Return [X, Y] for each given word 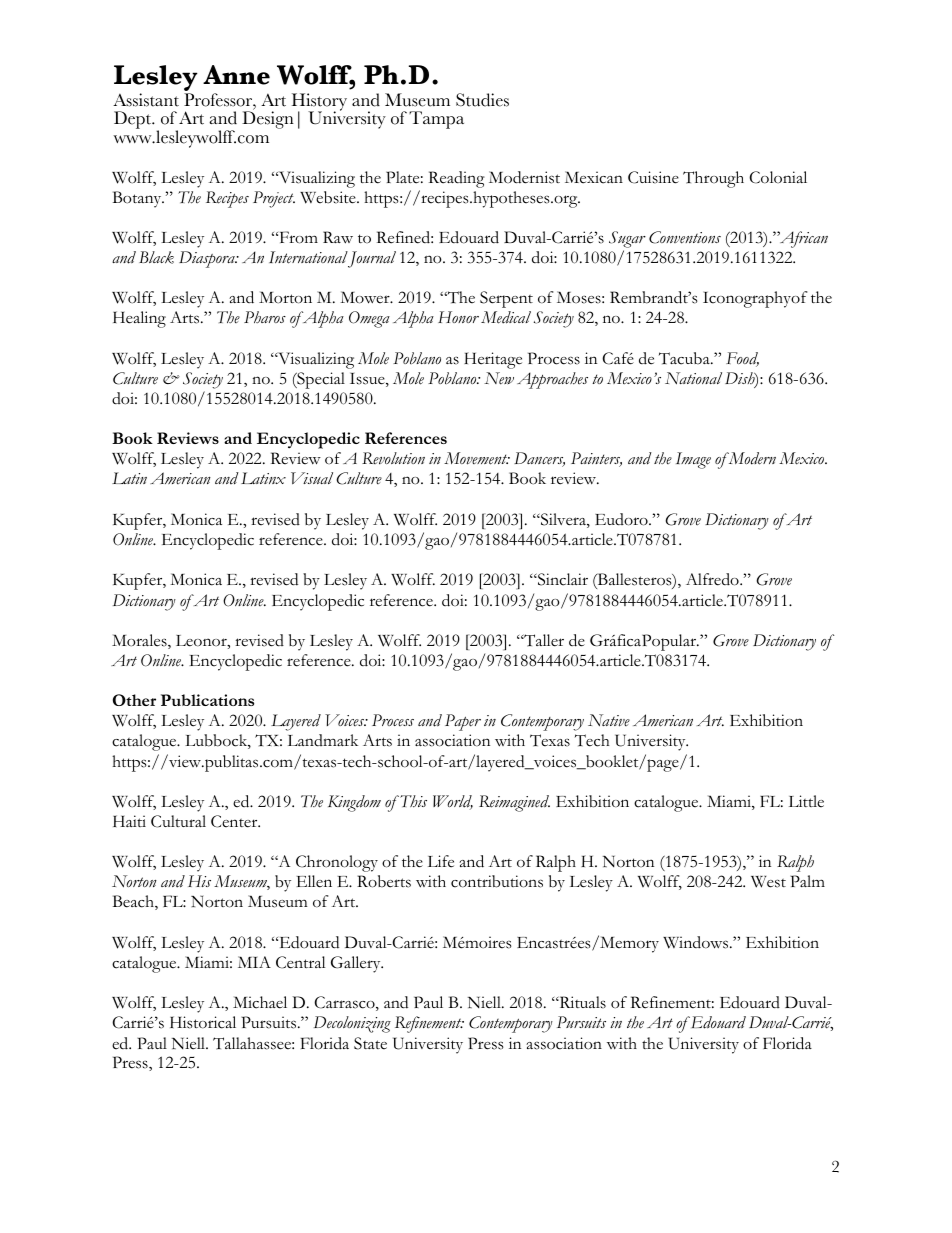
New [499, 378]
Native [609, 720]
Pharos [265, 317]
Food [742, 359]
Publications [207, 700]
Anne [236, 75]
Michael [260, 1002]
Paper [463, 722]
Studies [482, 100]
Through [713, 179]
